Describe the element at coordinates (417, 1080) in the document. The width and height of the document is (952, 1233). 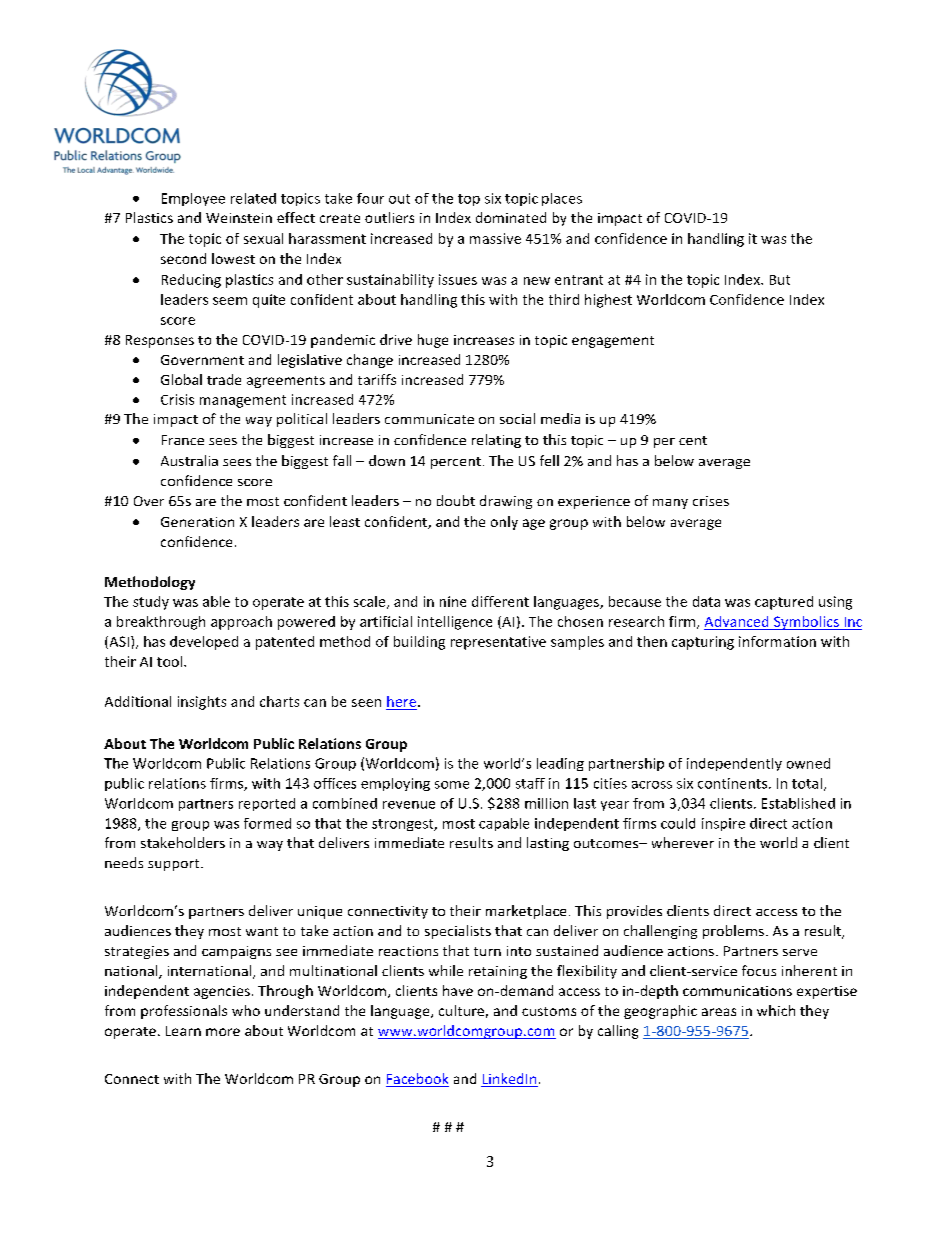
I see `Facebook` at that location.
